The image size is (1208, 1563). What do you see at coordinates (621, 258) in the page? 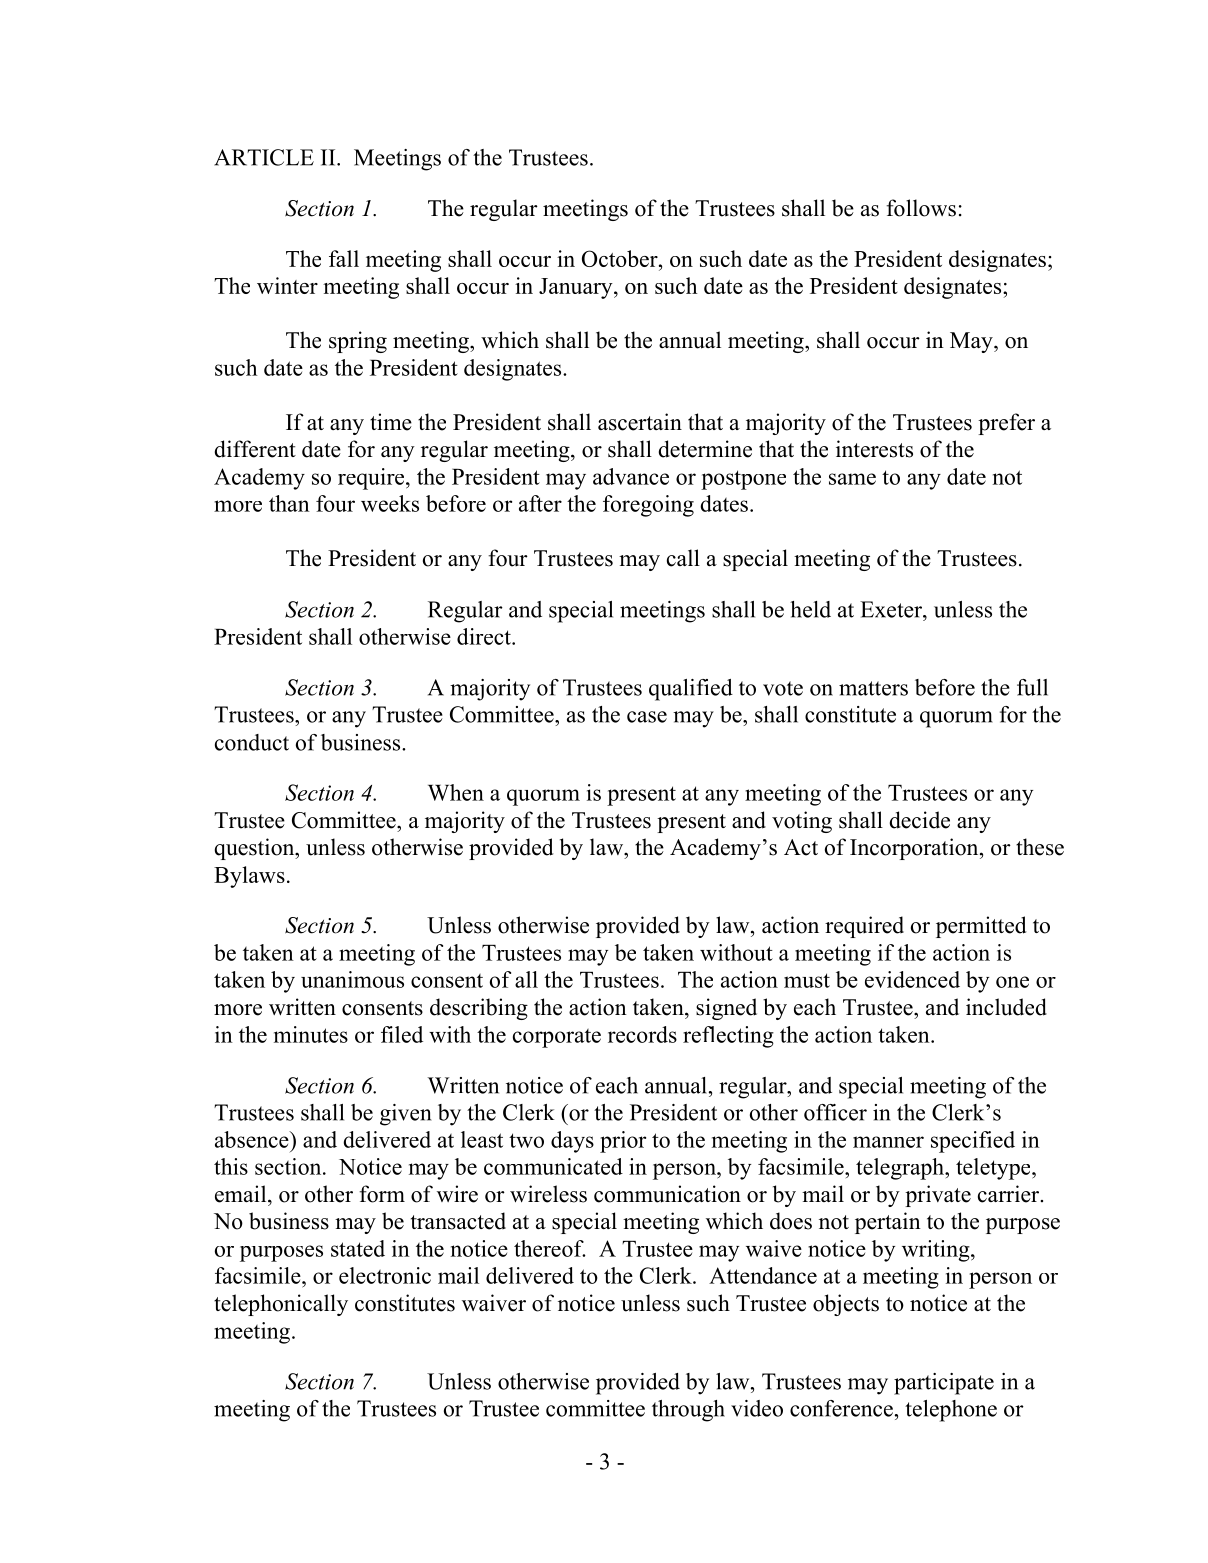
I see `October` at bounding box center [621, 258].
